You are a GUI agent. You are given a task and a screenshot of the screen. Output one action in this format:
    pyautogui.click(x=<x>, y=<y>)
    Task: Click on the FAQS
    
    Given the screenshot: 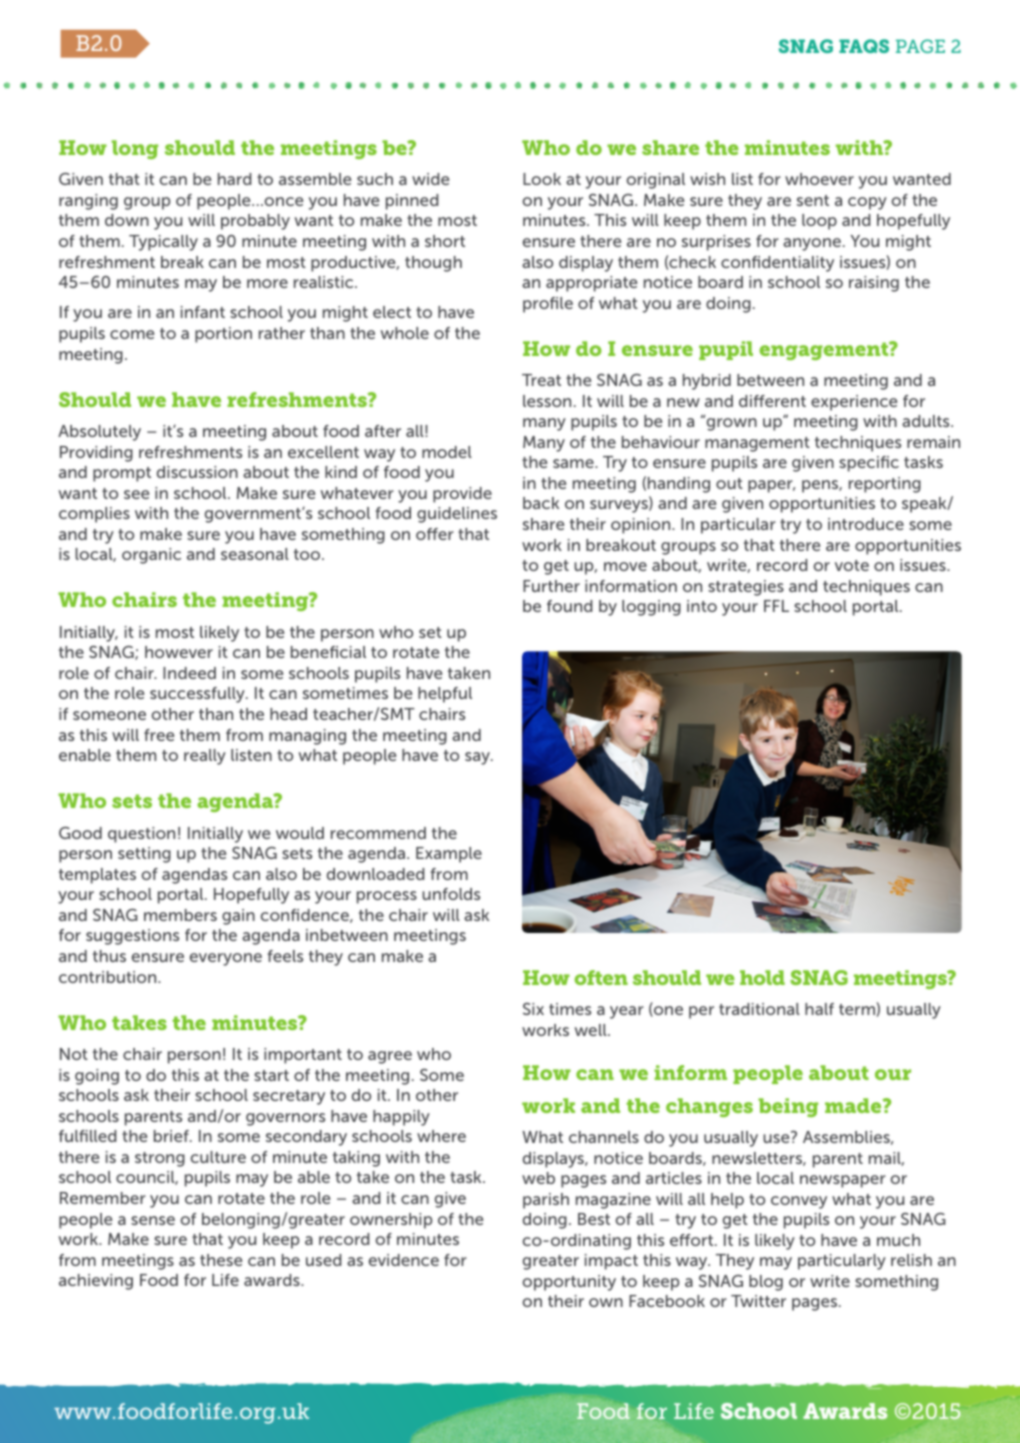 What is the action you would take?
    pyautogui.click(x=864, y=46)
